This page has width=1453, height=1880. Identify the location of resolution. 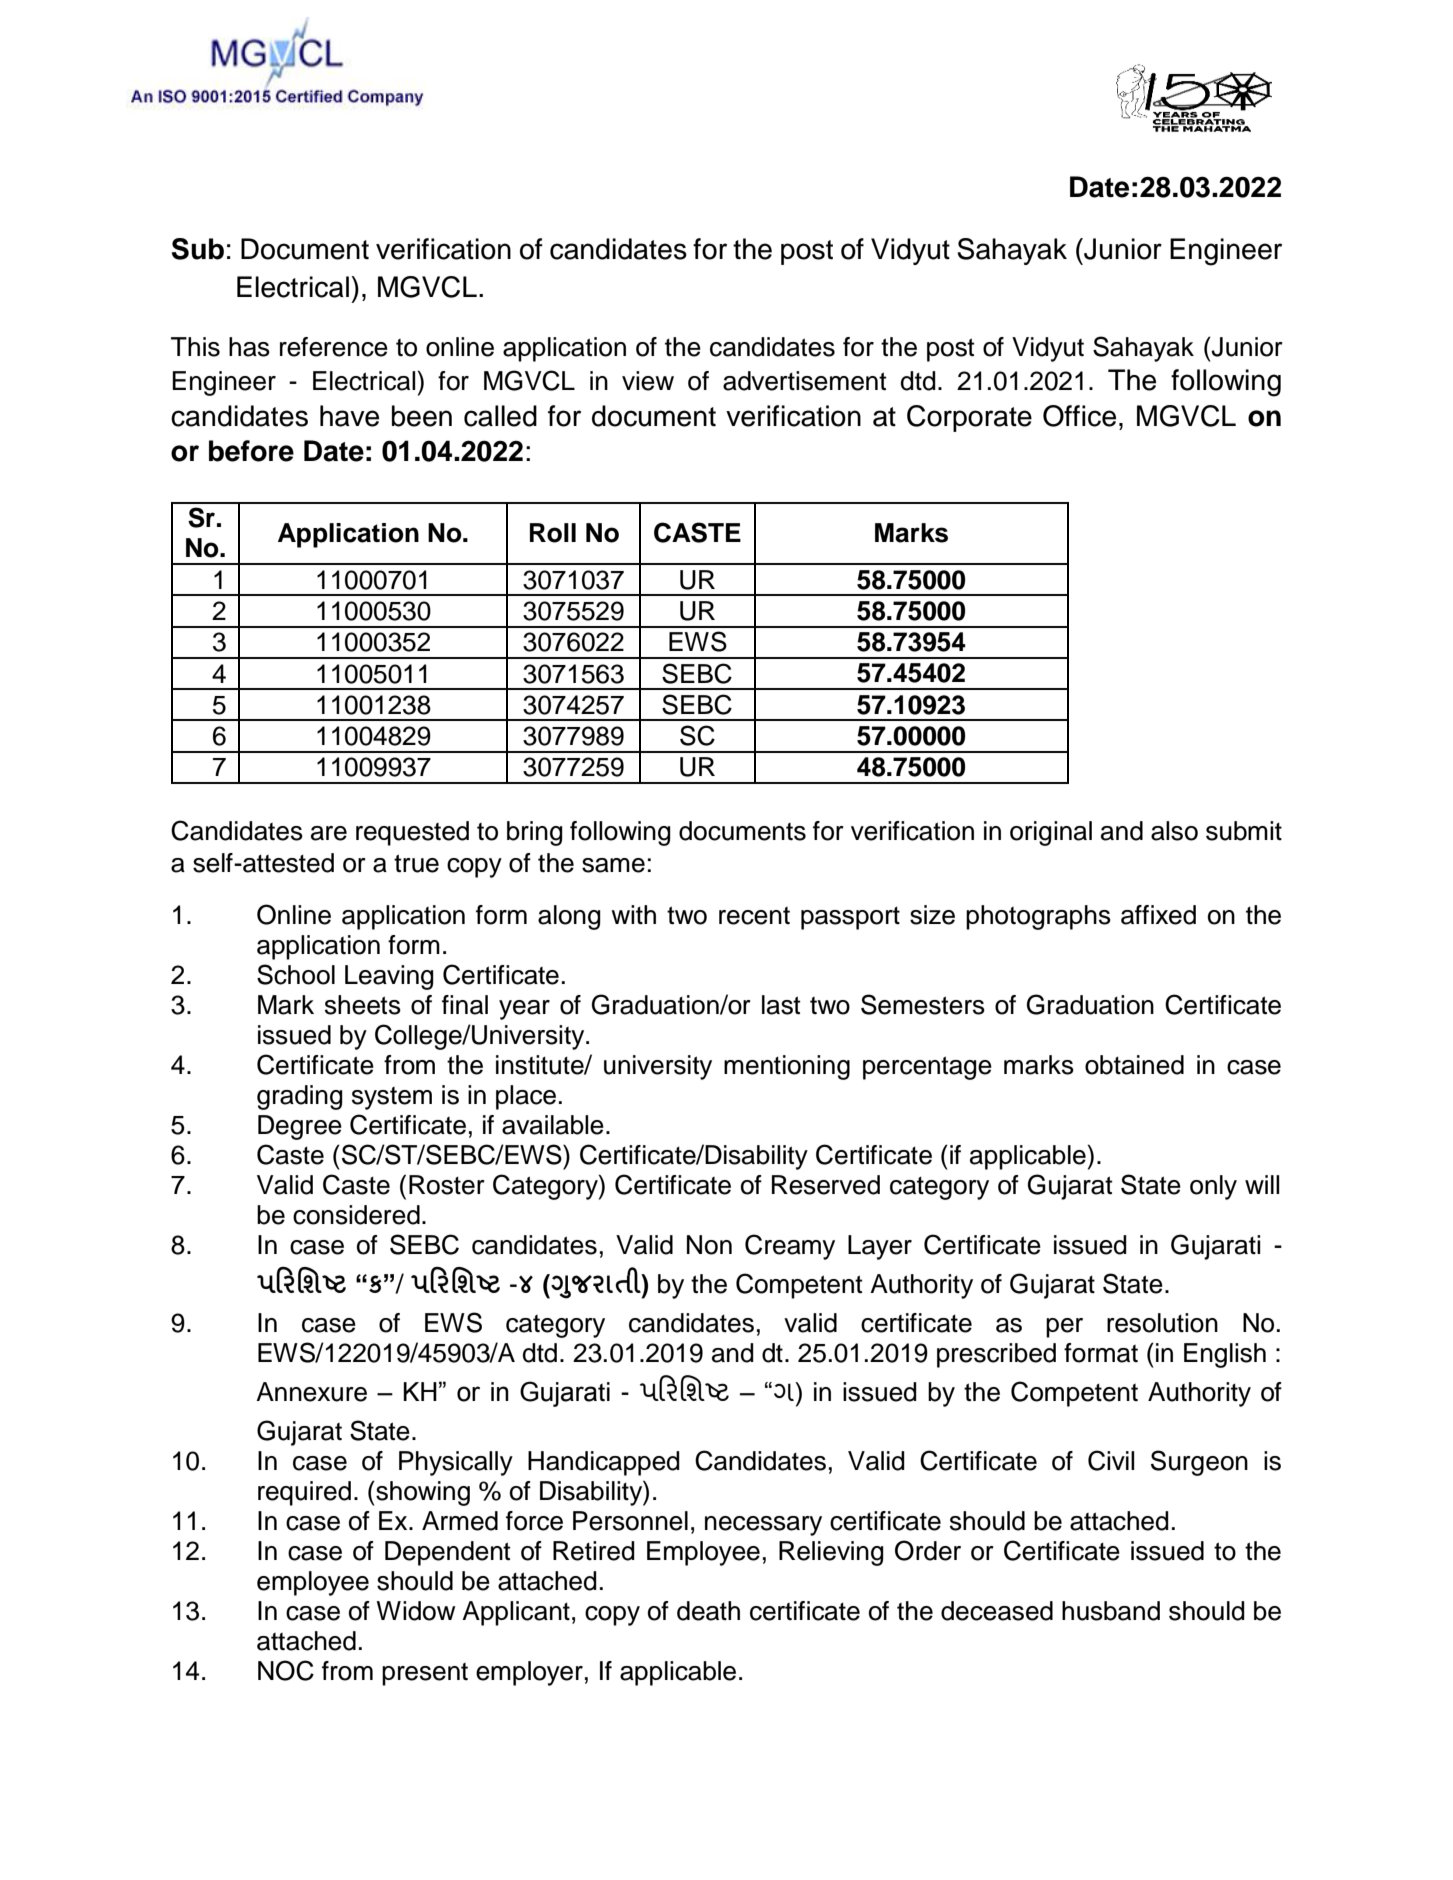
(1162, 1323).
